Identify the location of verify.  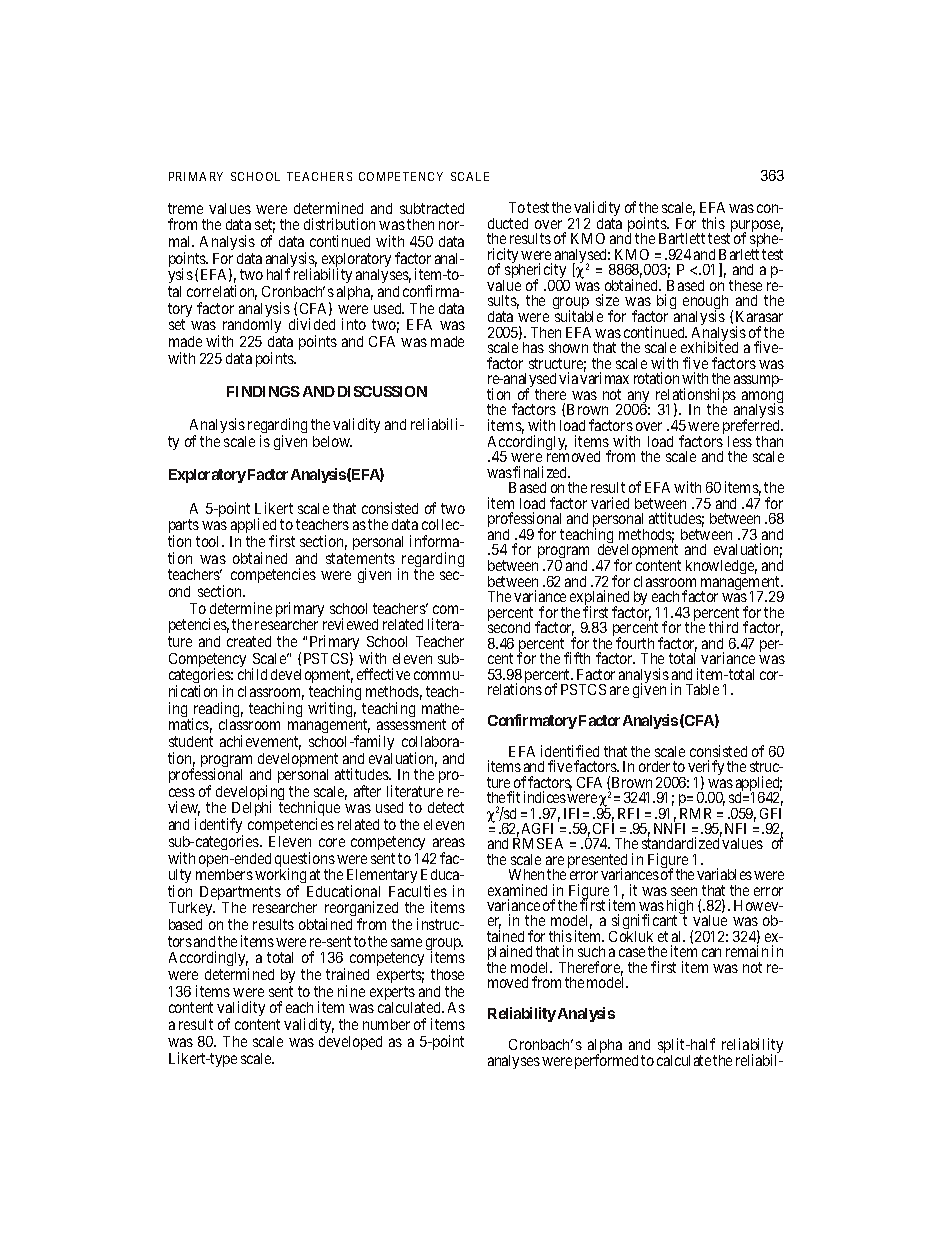
(706, 769).
